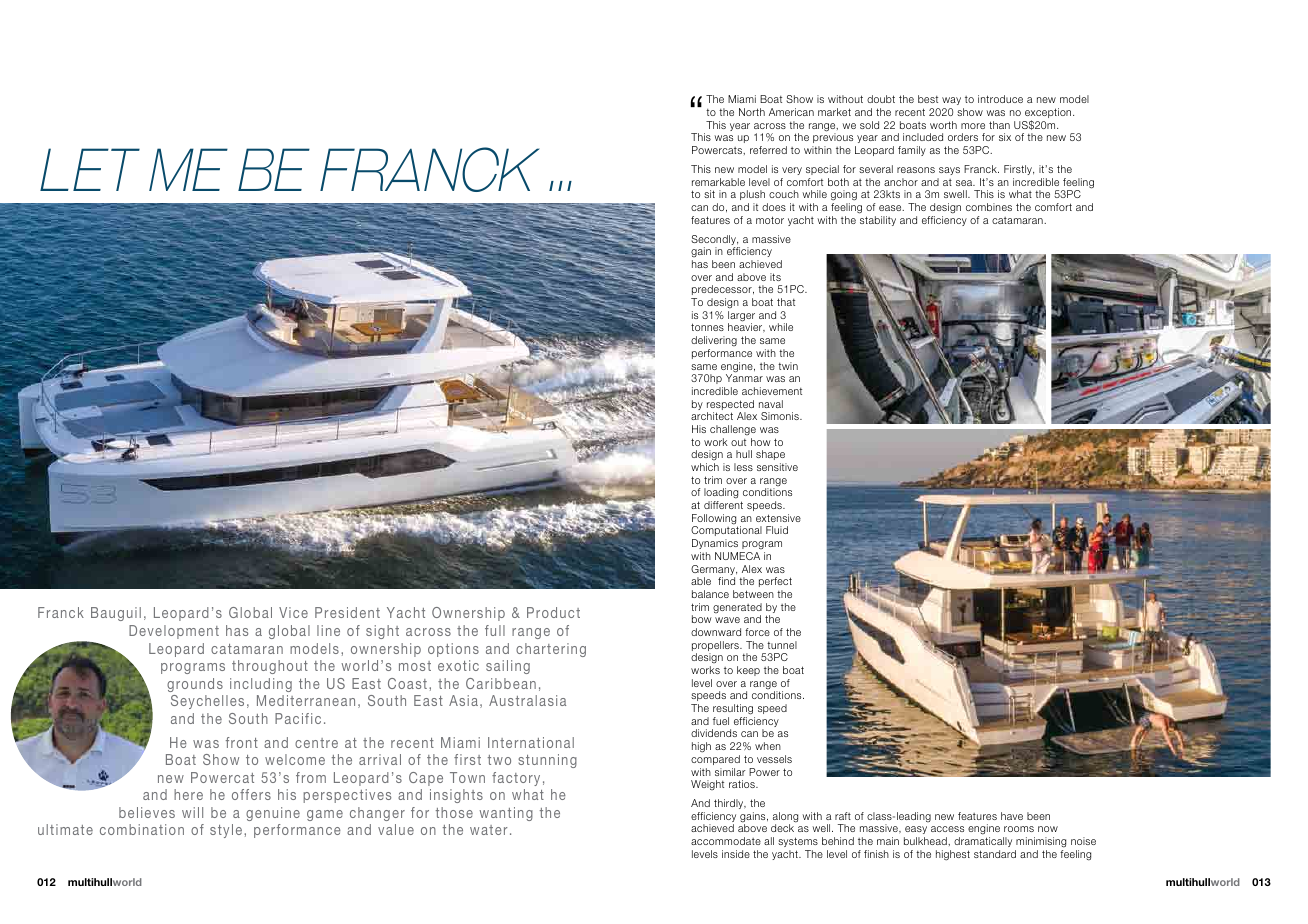 The image size is (1308, 924). What do you see at coordinates (90, 169) in the document?
I see `Let` at bounding box center [90, 169].
